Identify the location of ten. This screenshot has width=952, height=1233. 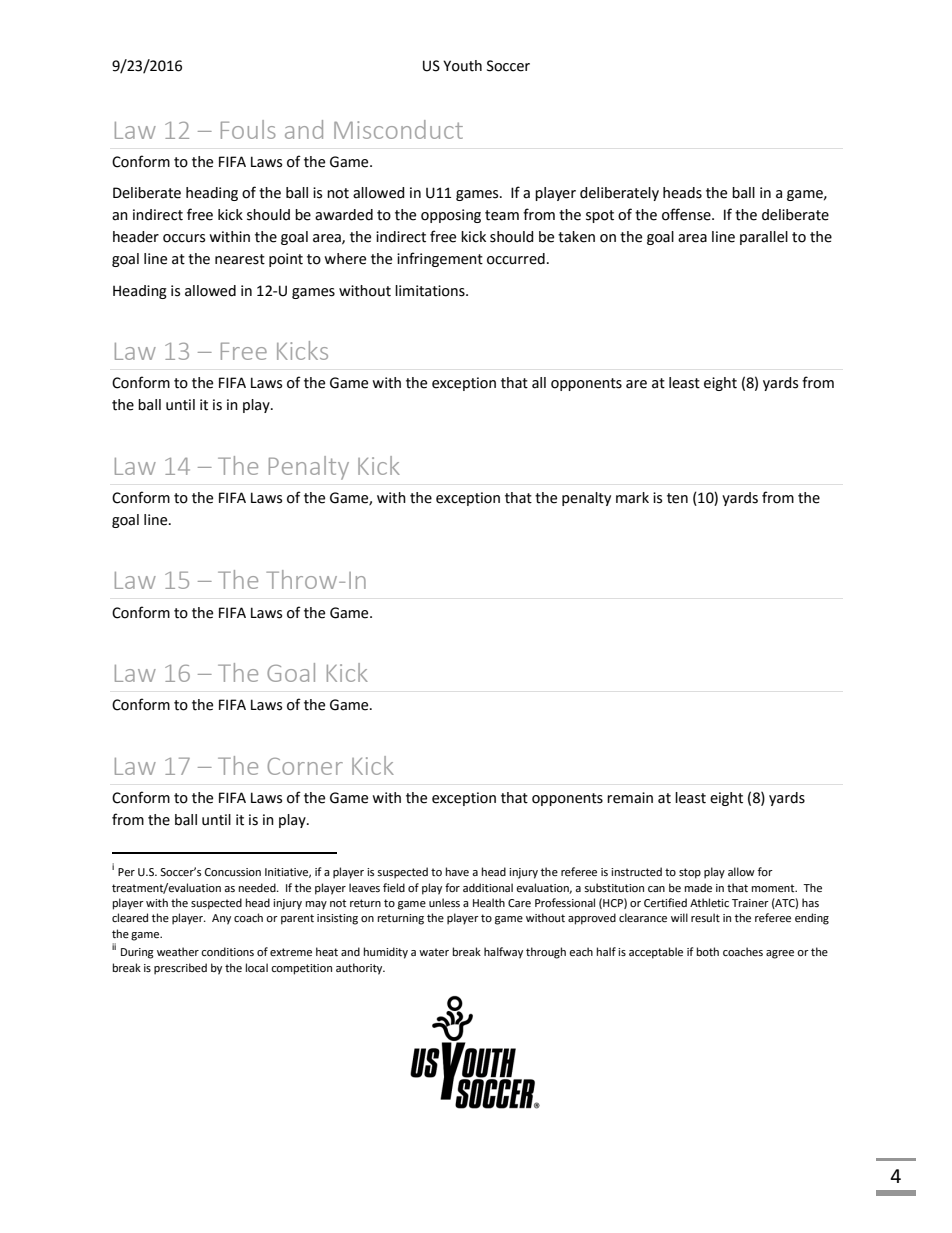
(677, 498).
